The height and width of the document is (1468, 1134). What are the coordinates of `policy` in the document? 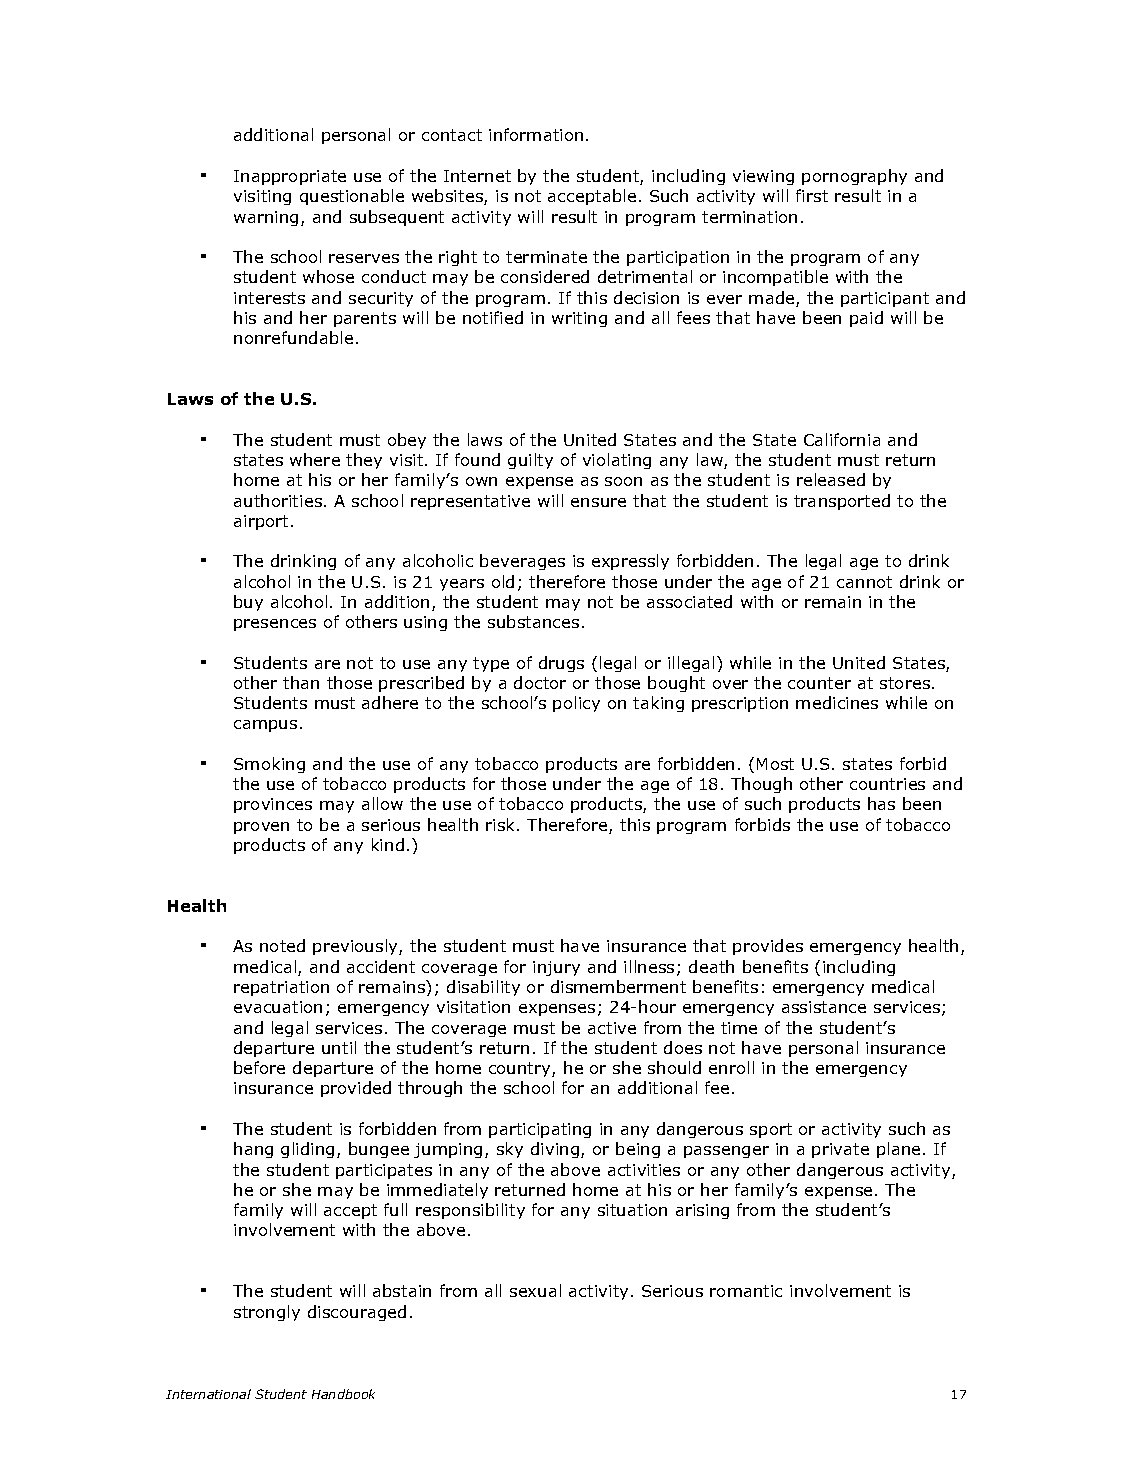 It's located at (576, 704).
